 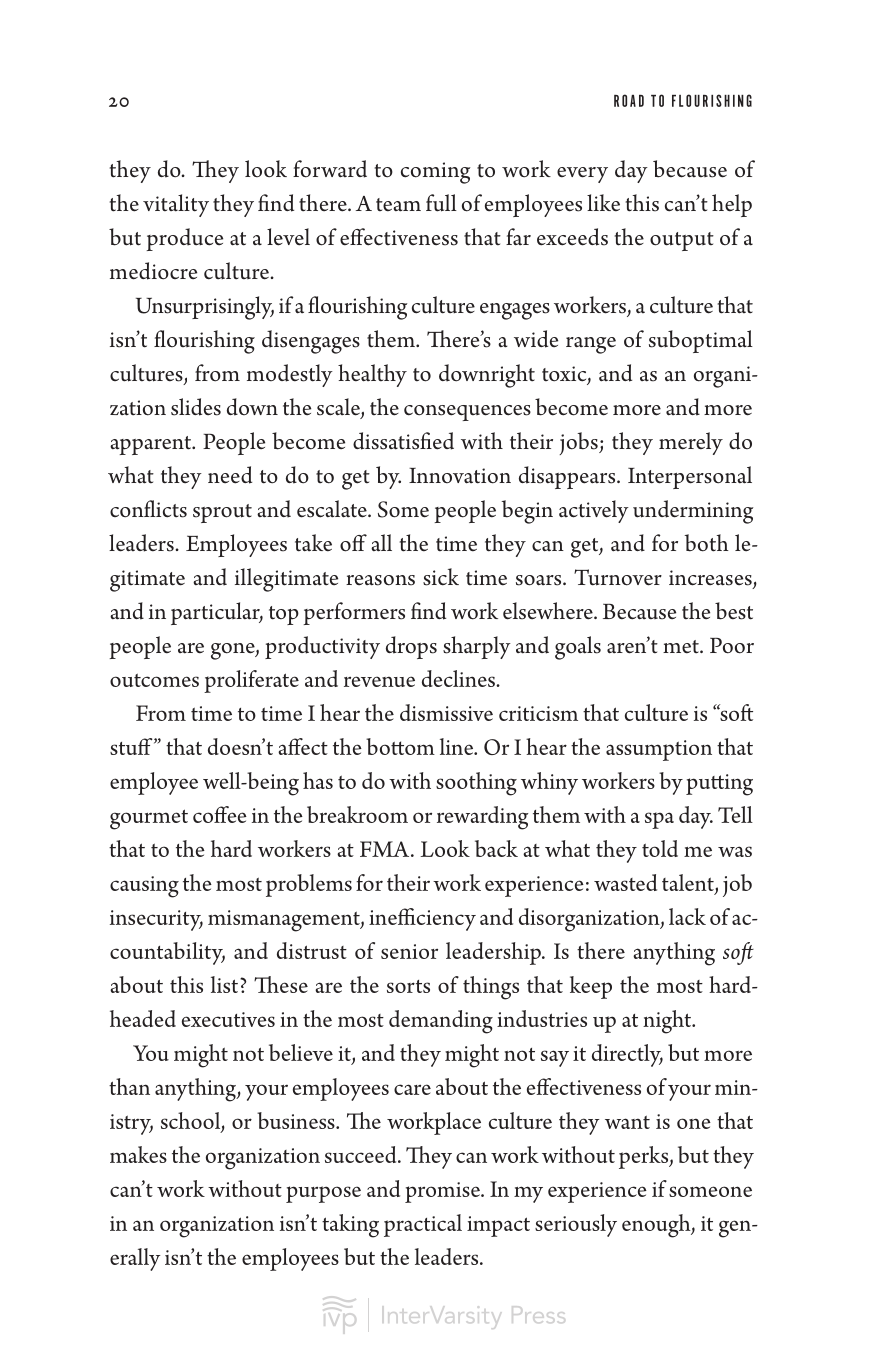 I want to click on undermining, so click(x=693, y=512).
